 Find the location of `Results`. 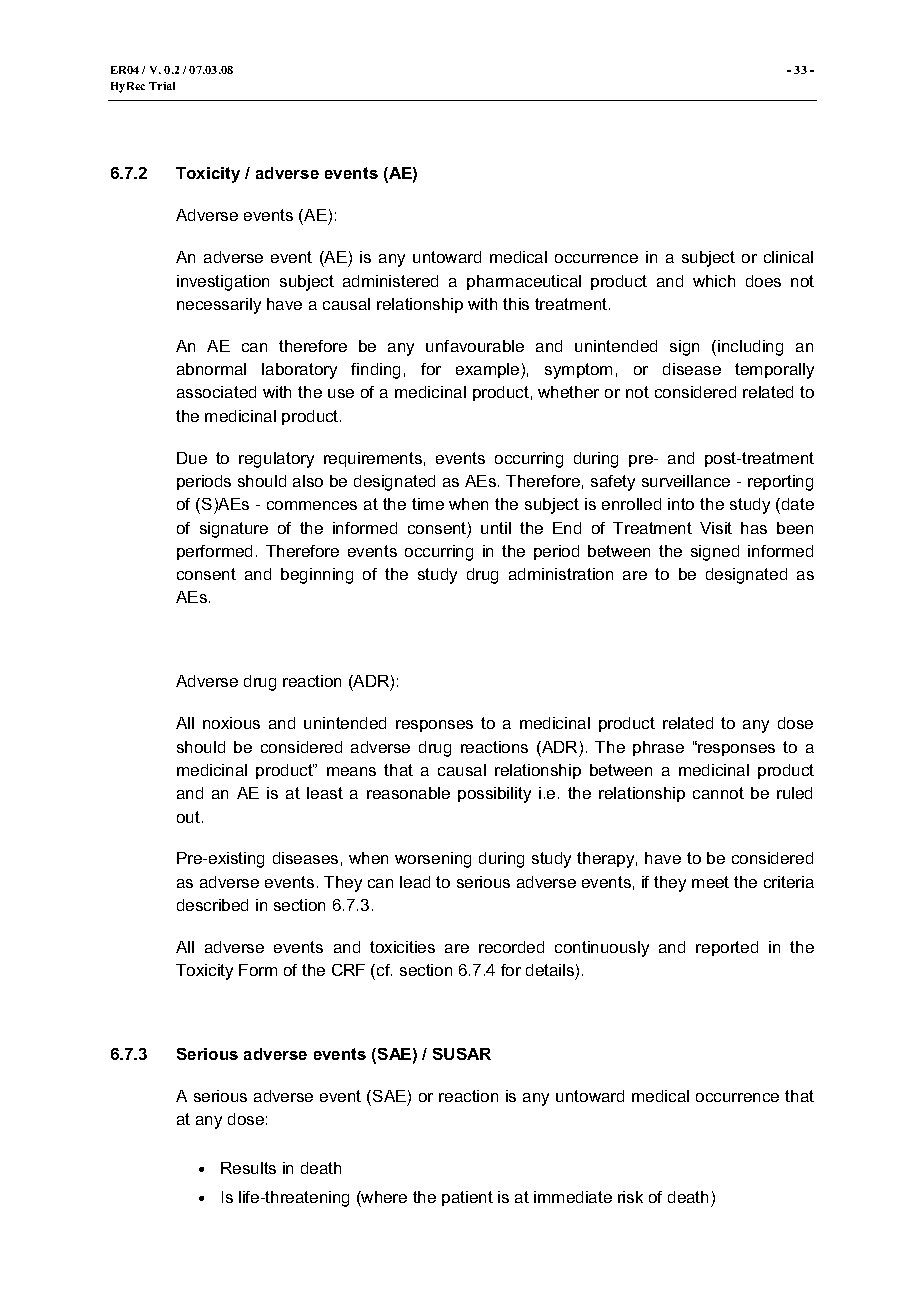

Results is located at coordinates (248, 1168).
